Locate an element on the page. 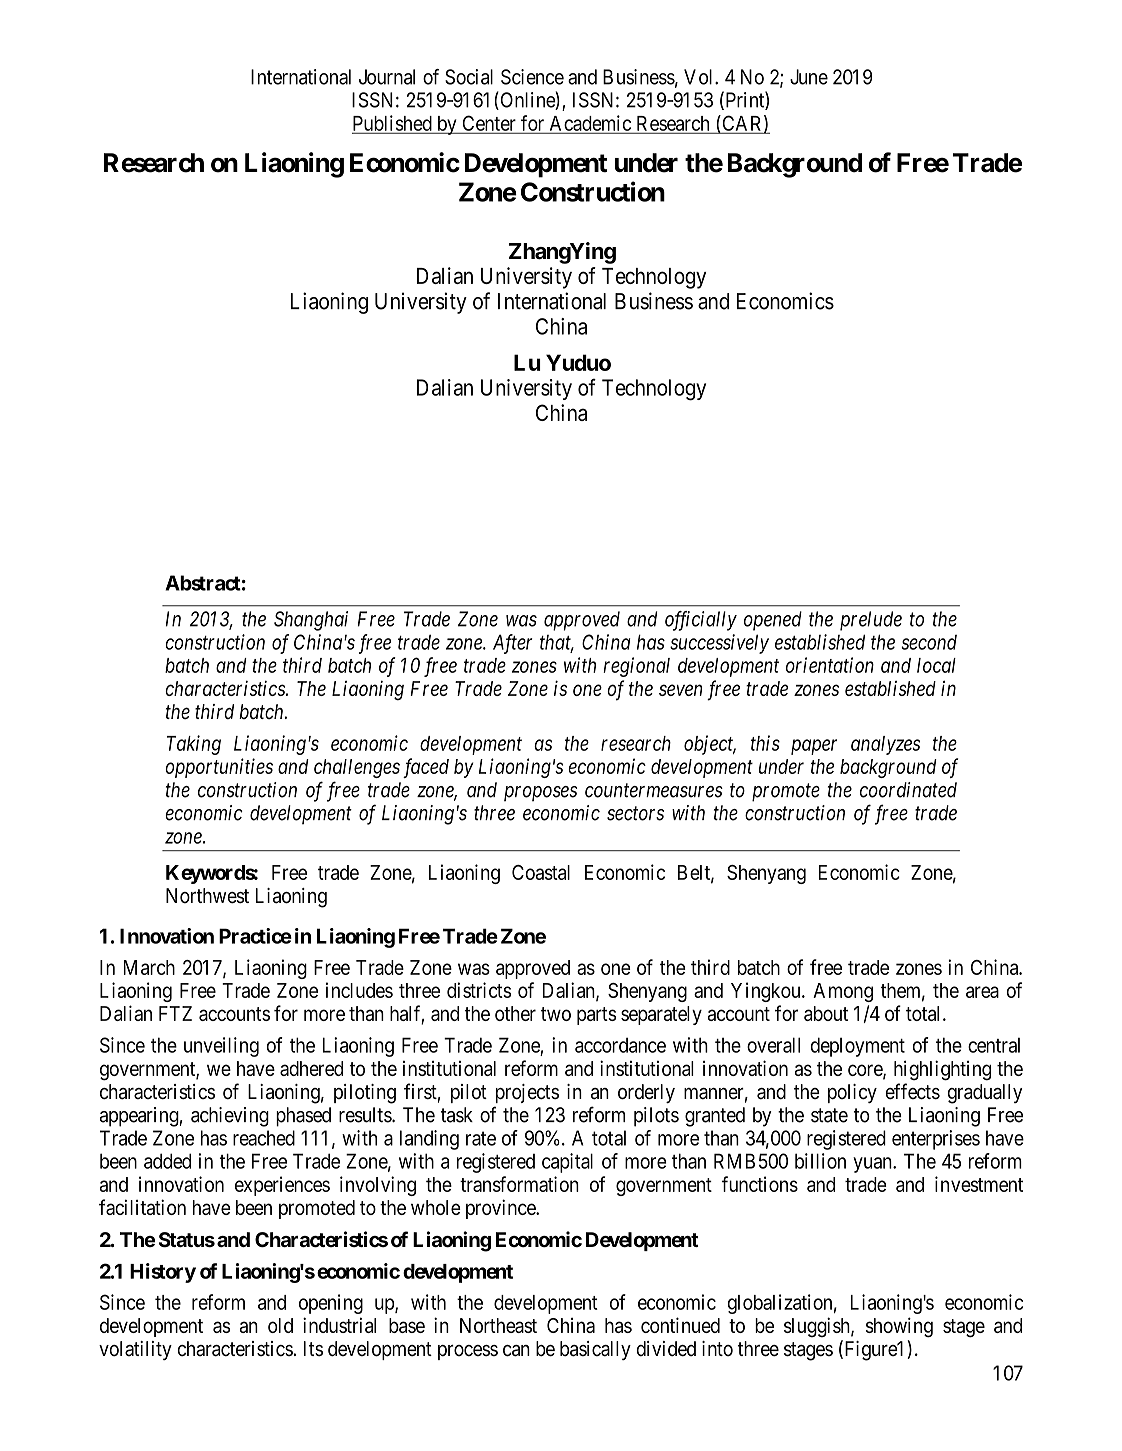 The width and height of the image is (1122, 1451). After is located at coordinates (512, 644).
